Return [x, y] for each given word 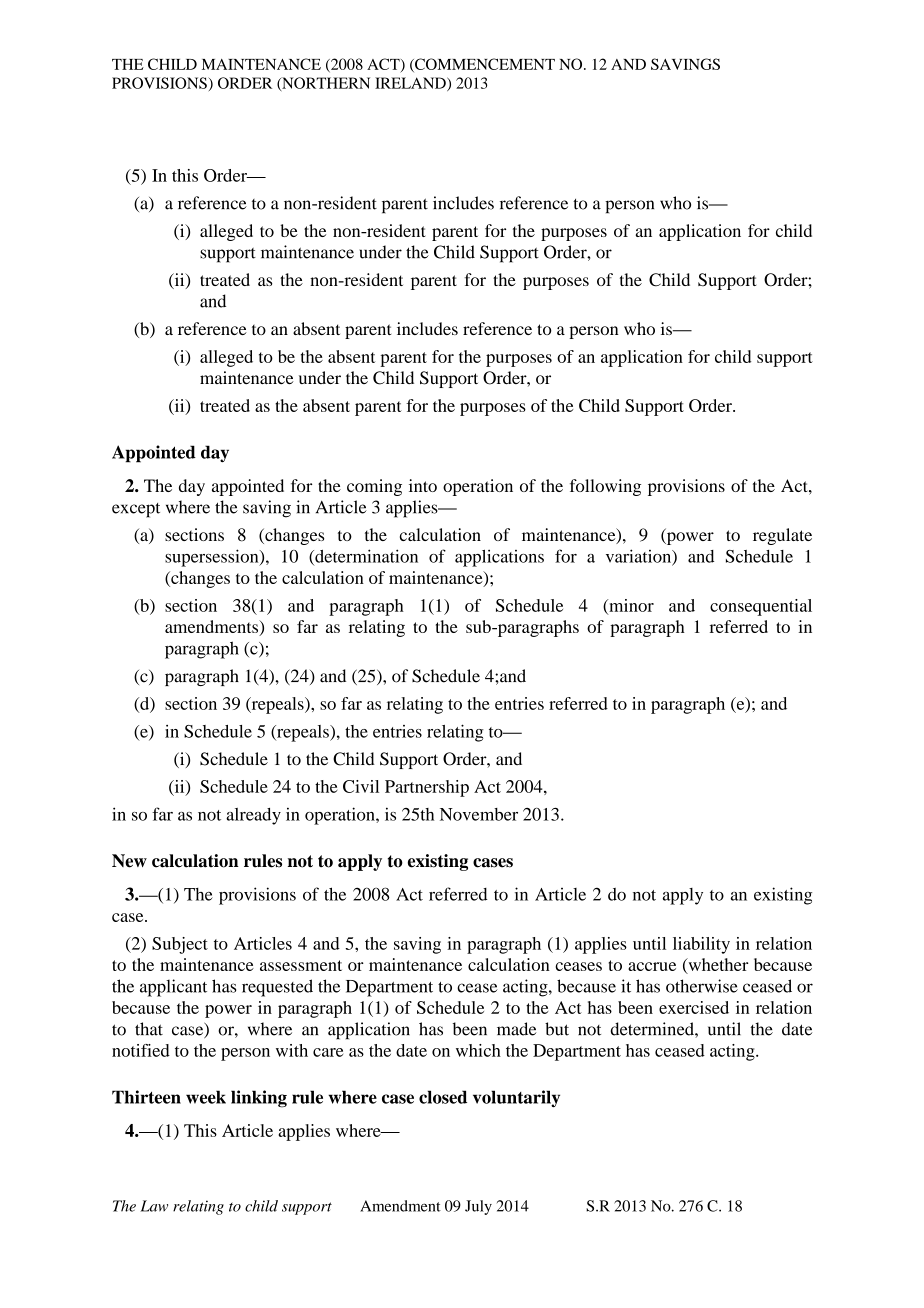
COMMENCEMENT [484, 65]
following [605, 487]
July [478, 1207]
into [423, 485]
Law [154, 1206]
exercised [694, 1007]
